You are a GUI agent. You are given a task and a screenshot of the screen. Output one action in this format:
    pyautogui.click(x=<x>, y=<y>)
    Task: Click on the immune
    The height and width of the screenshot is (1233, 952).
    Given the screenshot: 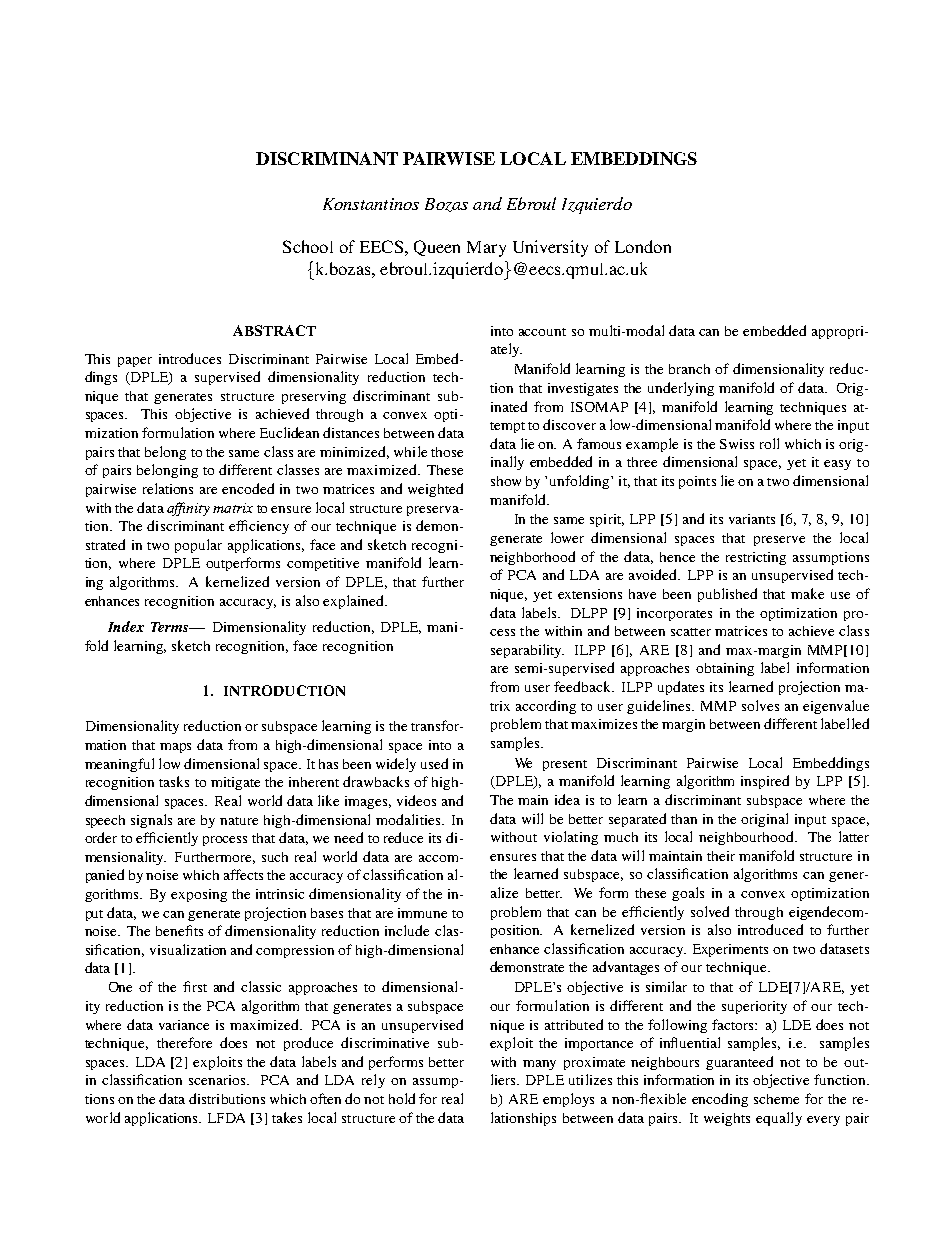 What is the action you would take?
    pyautogui.click(x=422, y=913)
